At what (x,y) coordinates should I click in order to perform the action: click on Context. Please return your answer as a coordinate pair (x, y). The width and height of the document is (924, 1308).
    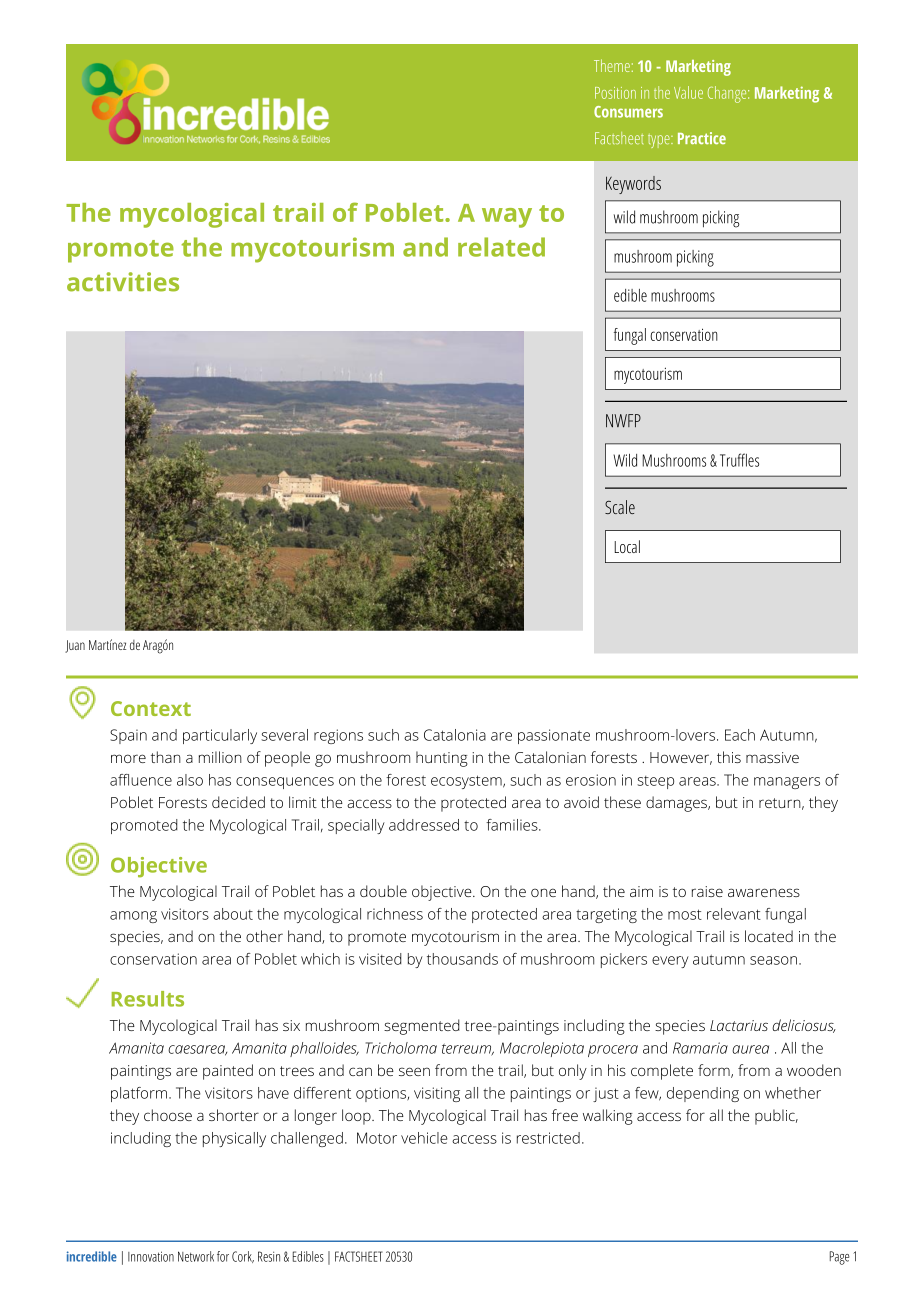
    Looking at the image, I should click on (151, 708).
